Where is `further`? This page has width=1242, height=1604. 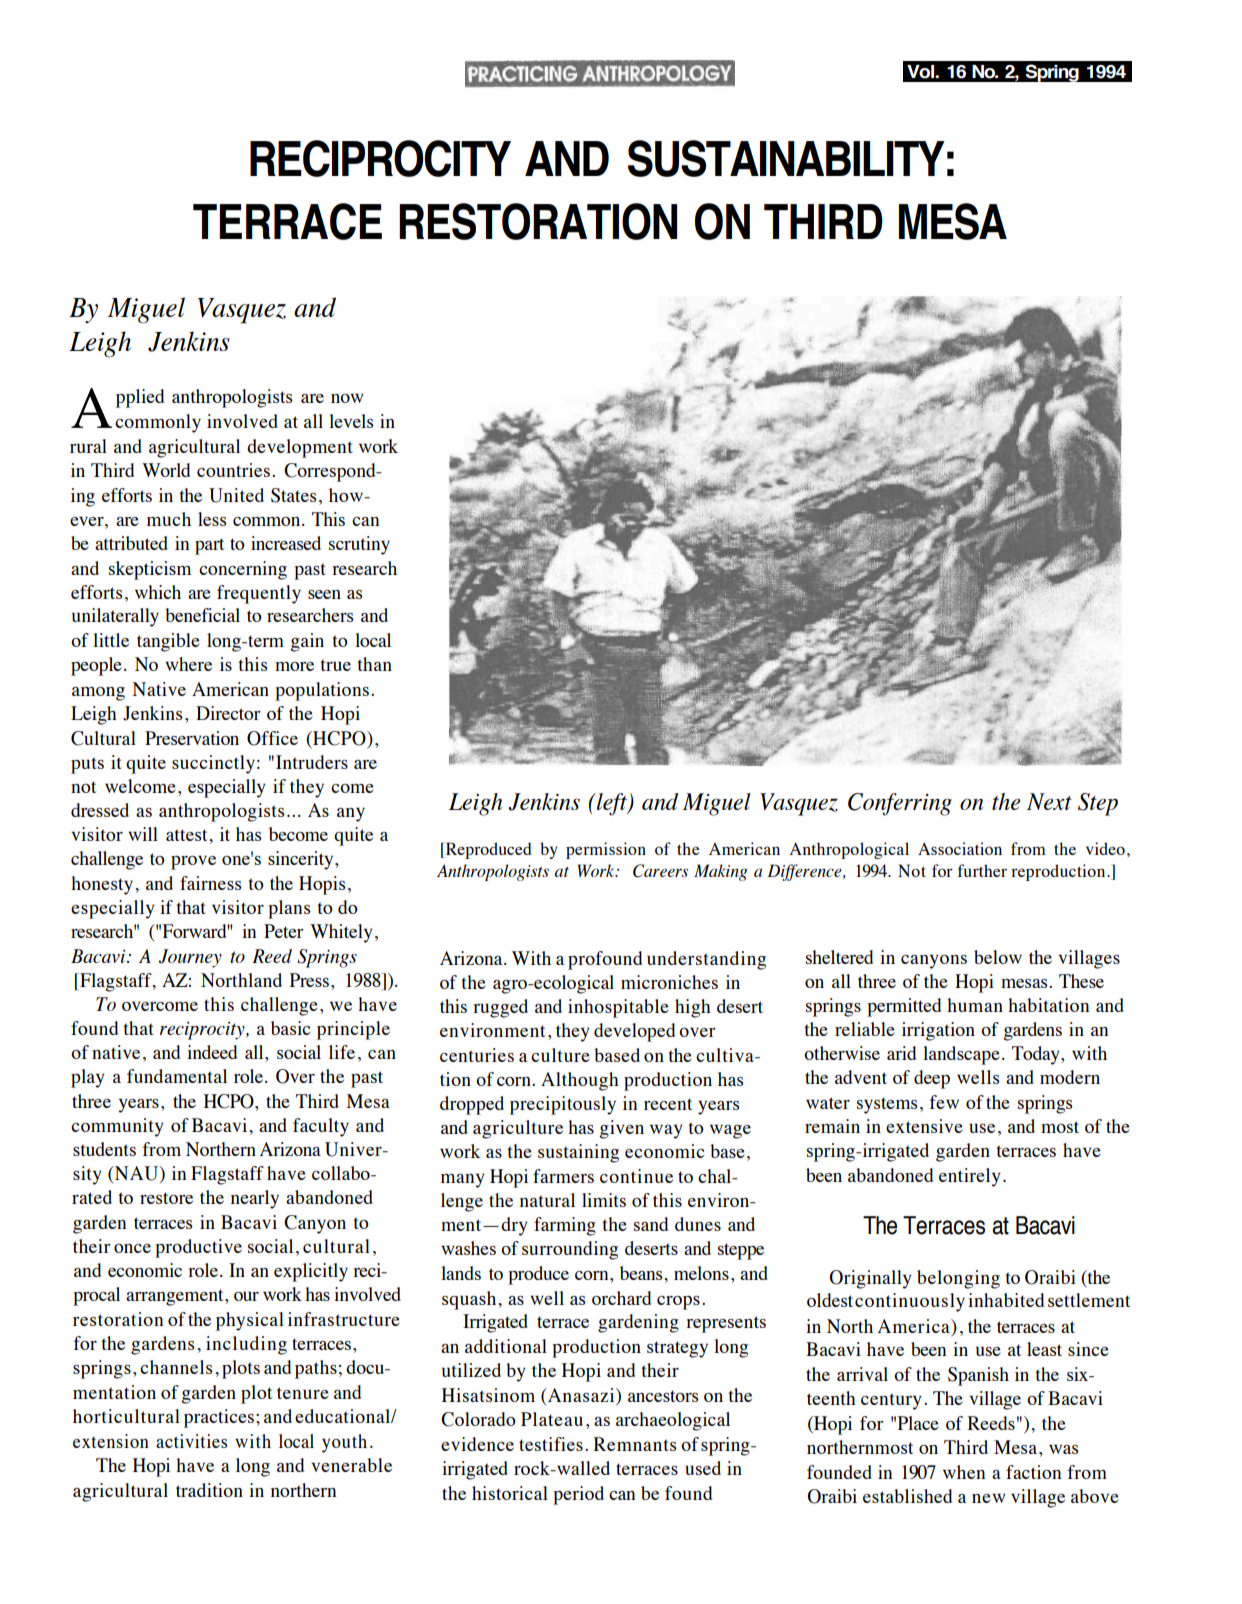
further is located at coordinates (982, 870).
